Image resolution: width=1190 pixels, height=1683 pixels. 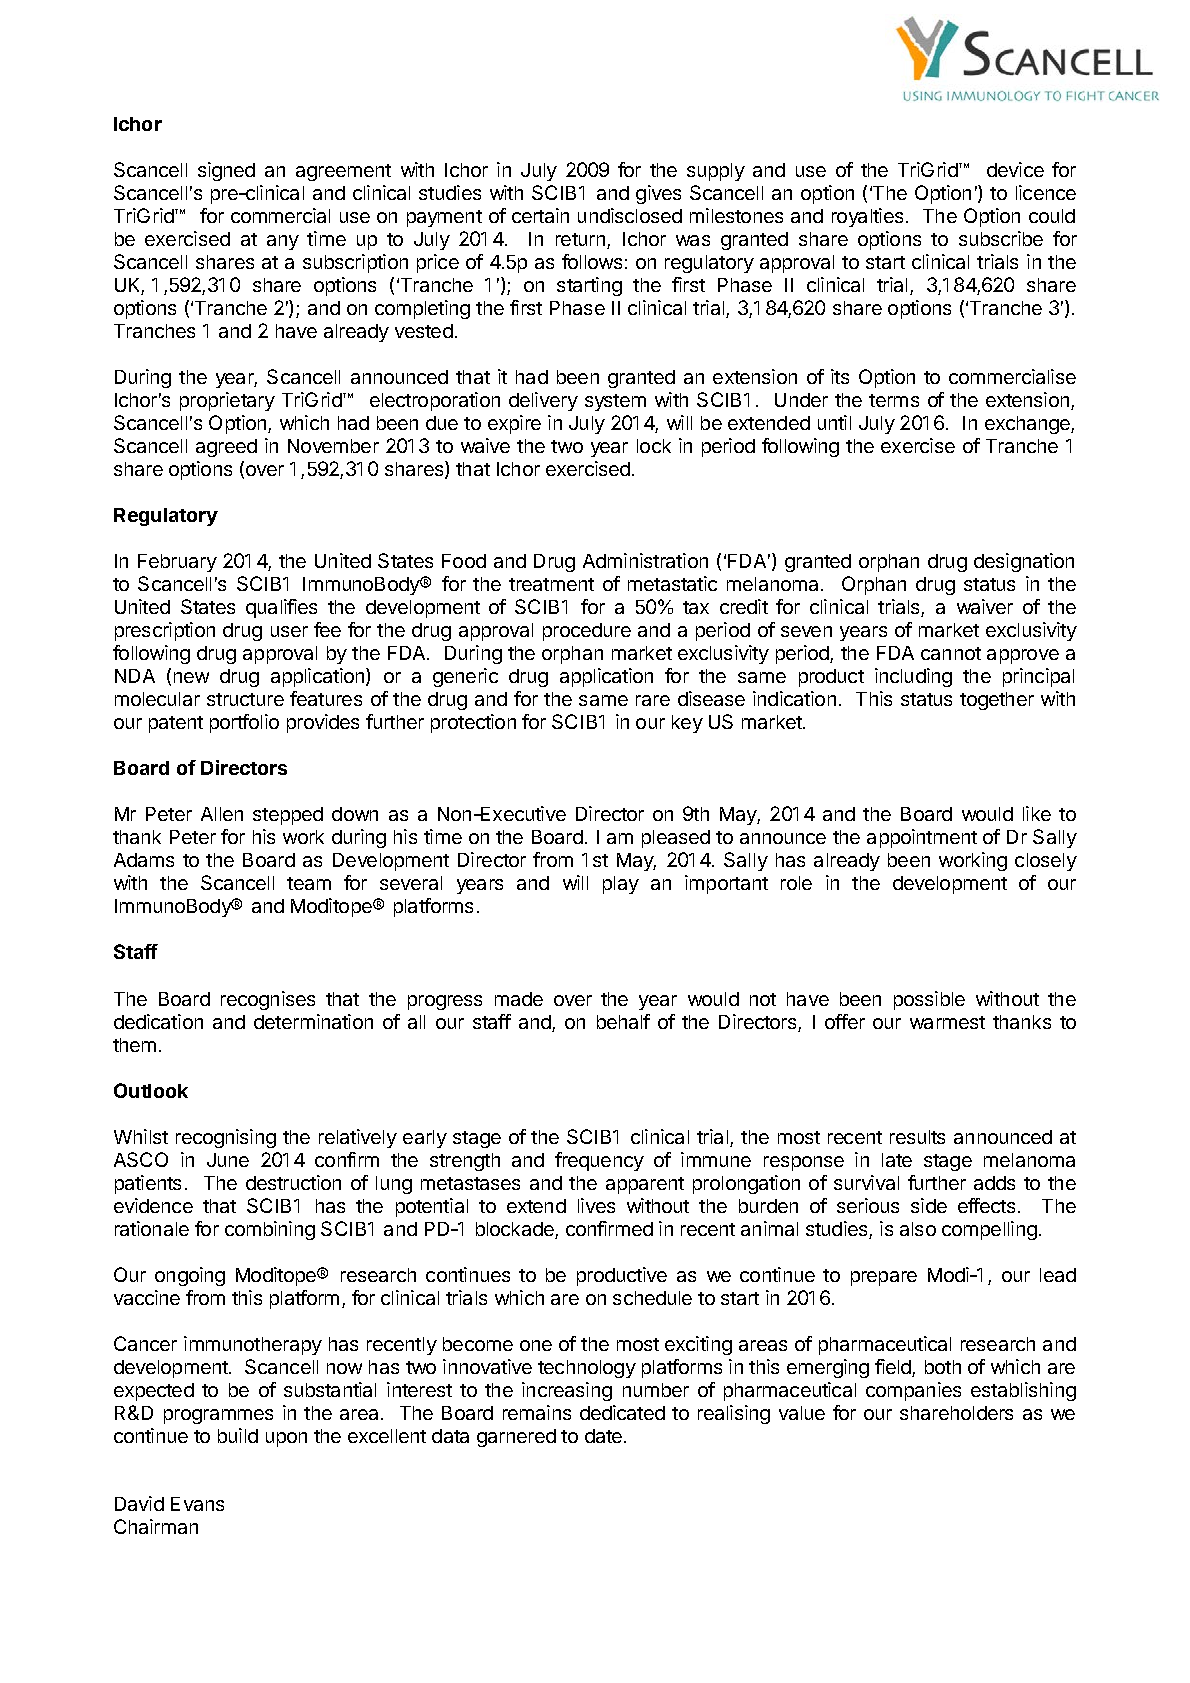 I want to click on subscribe, so click(x=1001, y=238).
